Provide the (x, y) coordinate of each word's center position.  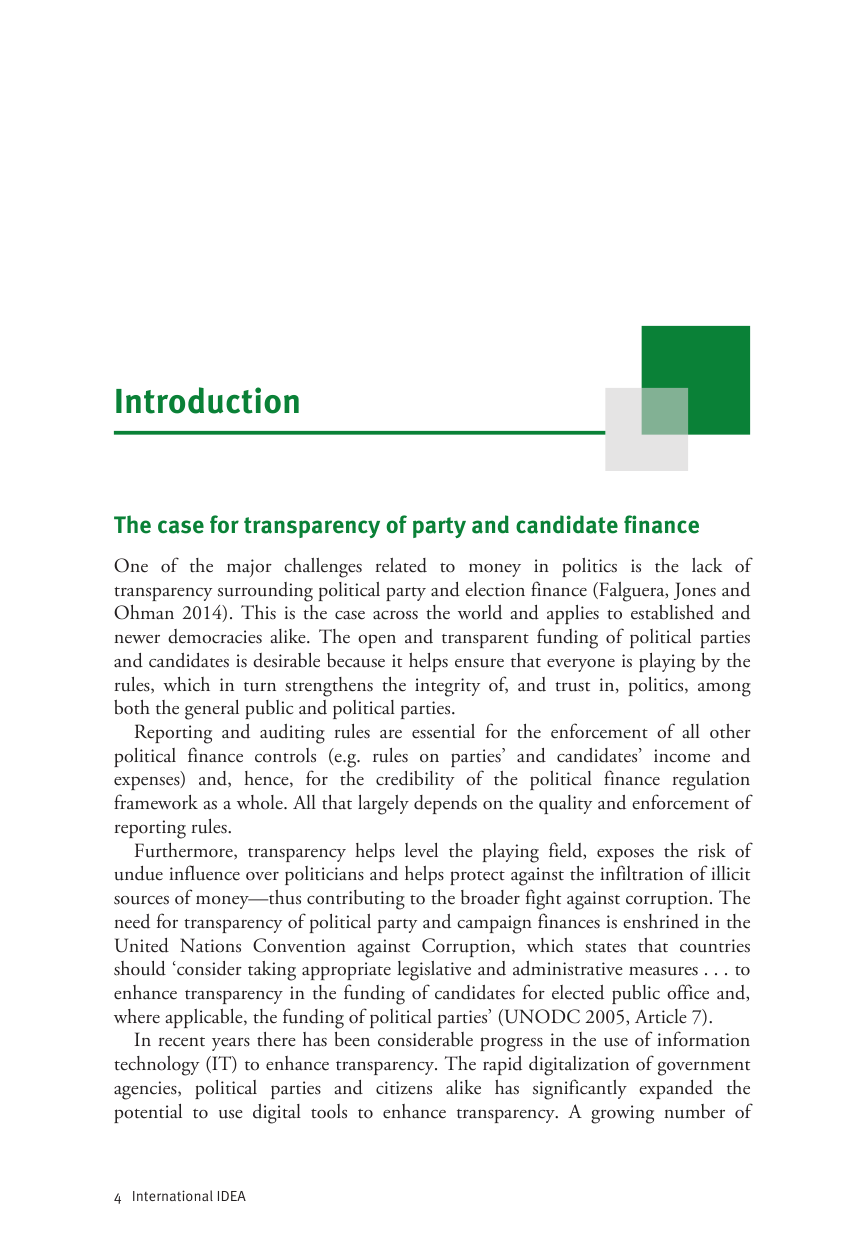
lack (707, 565)
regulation (711, 781)
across (395, 615)
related (401, 565)
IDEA (232, 1196)
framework (156, 802)
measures (663, 971)
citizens (404, 1088)
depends (445, 804)
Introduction (207, 400)
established (672, 612)
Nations (210, 945)
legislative (434, 971)
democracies (215, 636)
